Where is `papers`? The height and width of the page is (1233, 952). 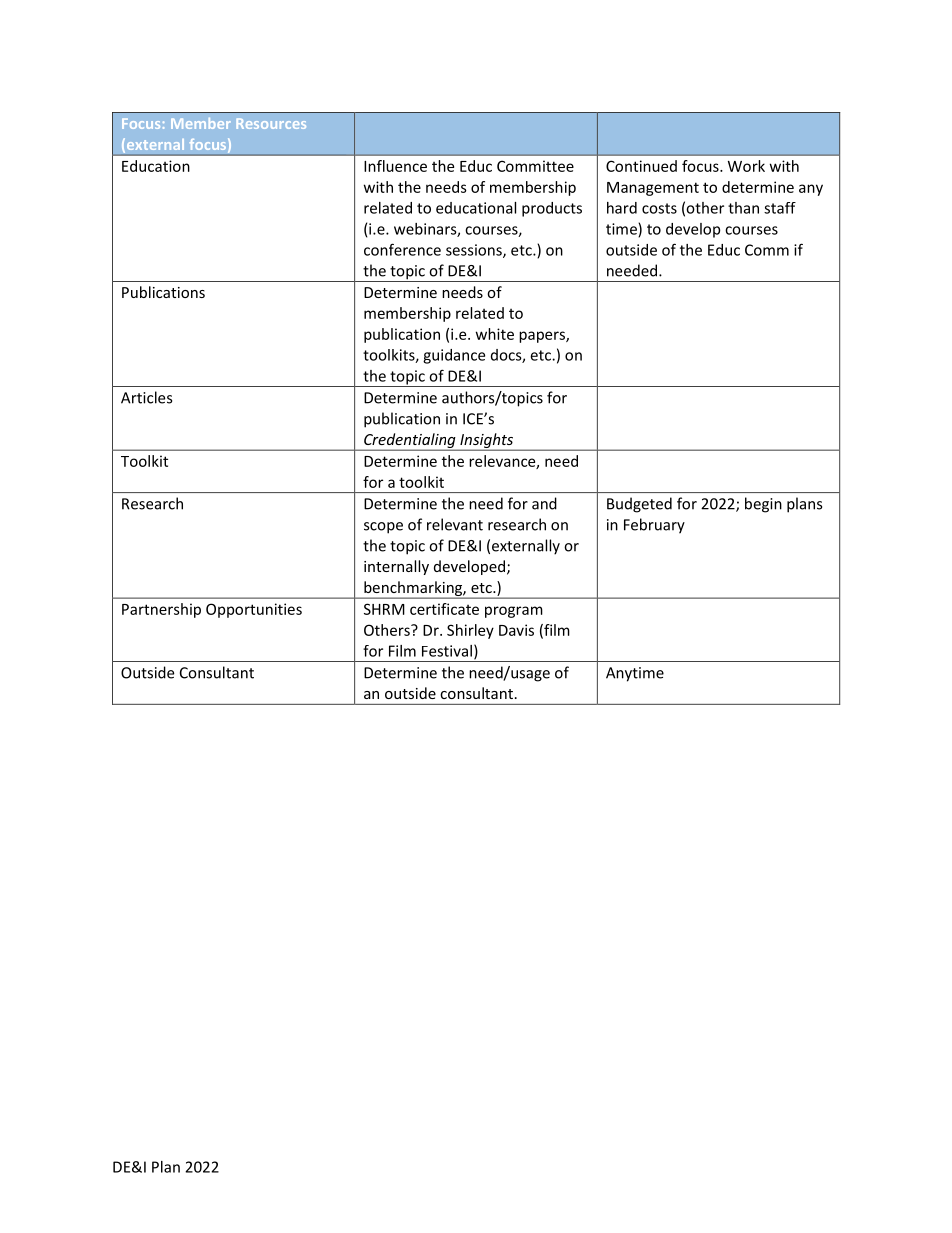 papers is located at coordinates (543, 337).
